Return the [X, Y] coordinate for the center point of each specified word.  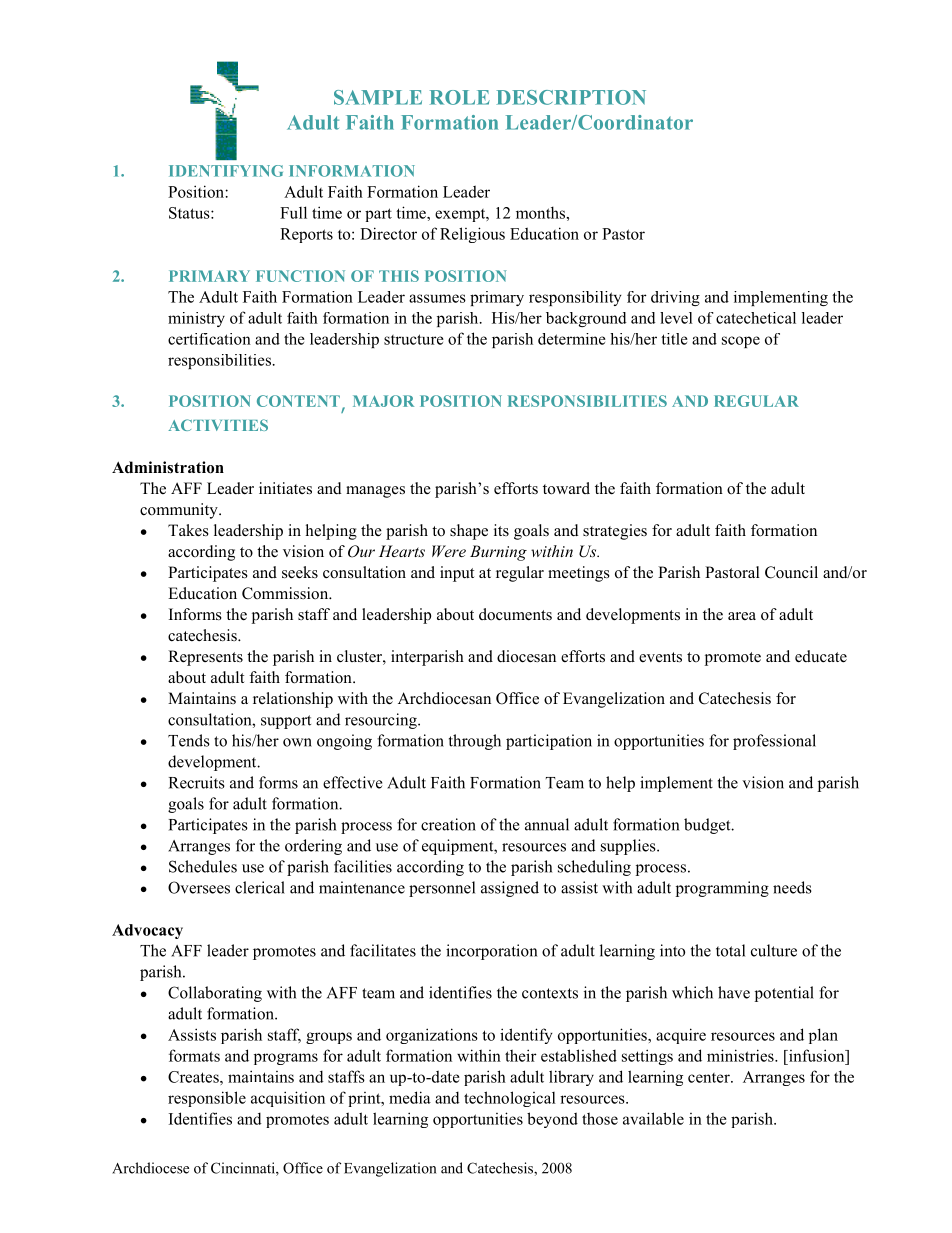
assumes [437, 298]
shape [469, 532]
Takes [188, 530]
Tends [189, 740]
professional [774, 742]
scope [741, 342]
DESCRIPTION [571, 97]
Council [791, 572]
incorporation [491, 952]
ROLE [460, 97]
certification [209, 339]
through [475, 742]
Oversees [199, 887]
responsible [207, 1099]
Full [293, 212]
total [730, 950]
